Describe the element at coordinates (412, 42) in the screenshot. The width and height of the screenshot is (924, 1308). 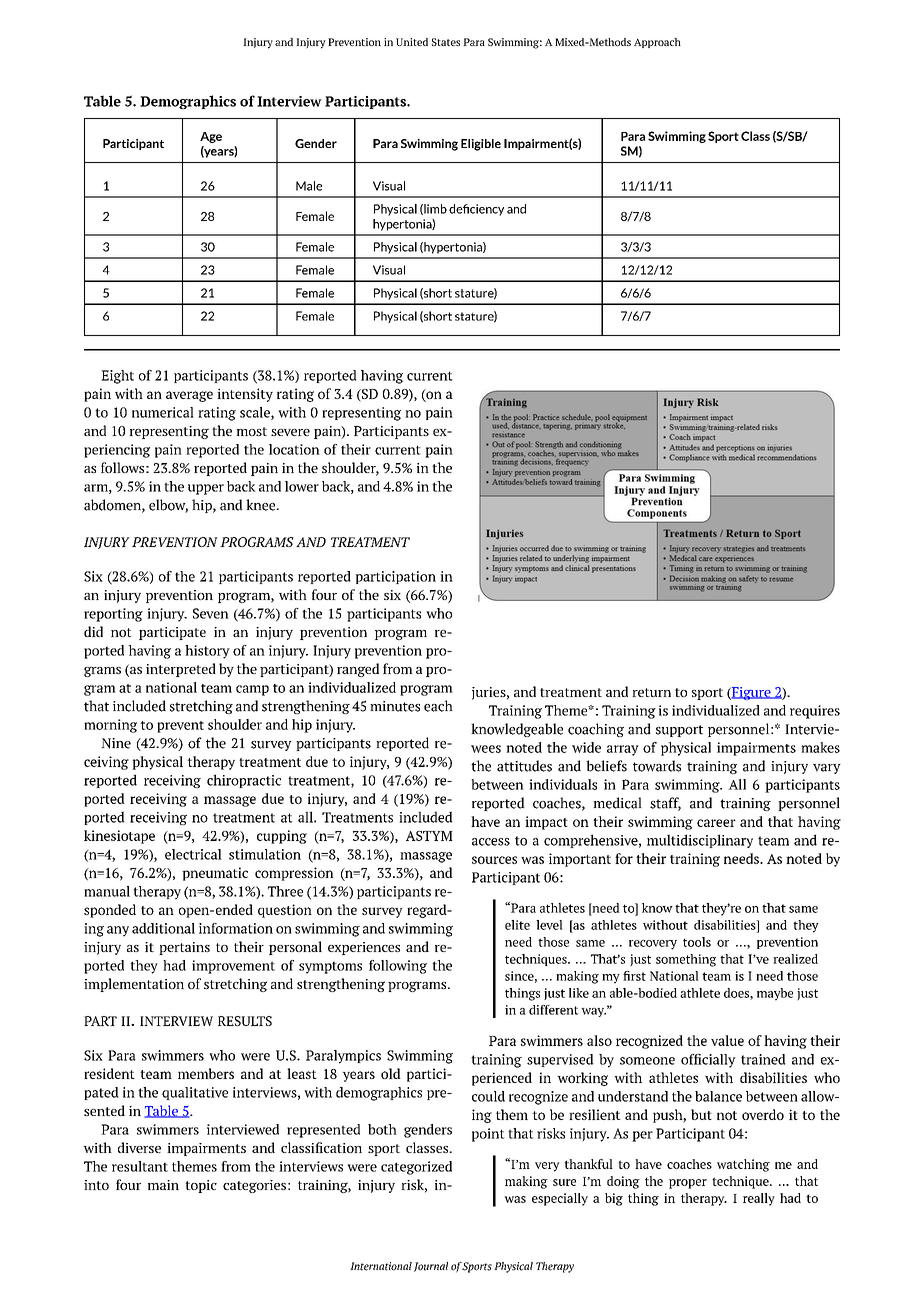
I see `United` at that location.
